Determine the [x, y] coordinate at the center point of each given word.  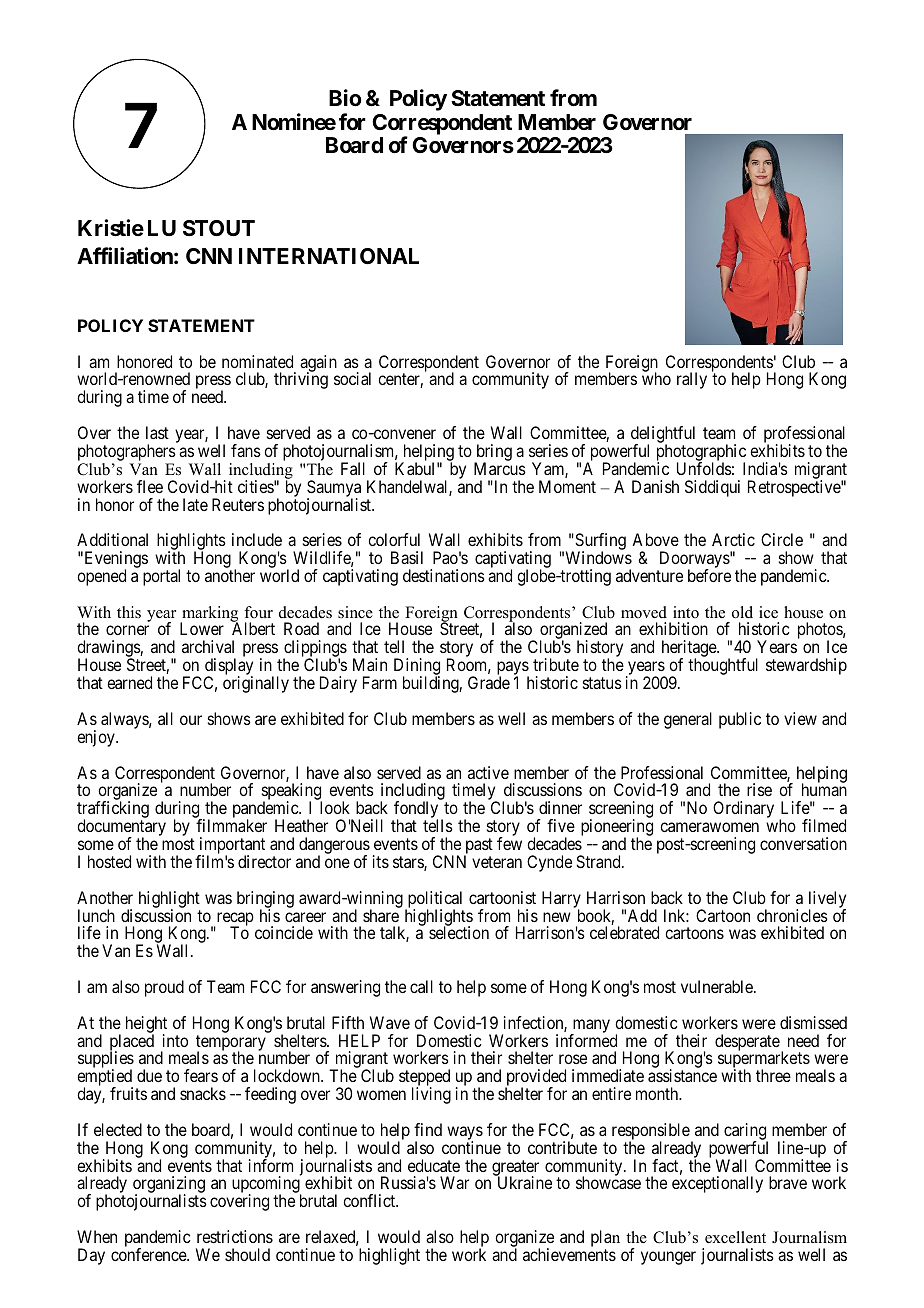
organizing [169, 1186]
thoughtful [723, 666]
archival [208, 646]
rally [692, 380]
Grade [489, 682]
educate [434, 1165]
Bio [345, 97]
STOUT [219, 228]
